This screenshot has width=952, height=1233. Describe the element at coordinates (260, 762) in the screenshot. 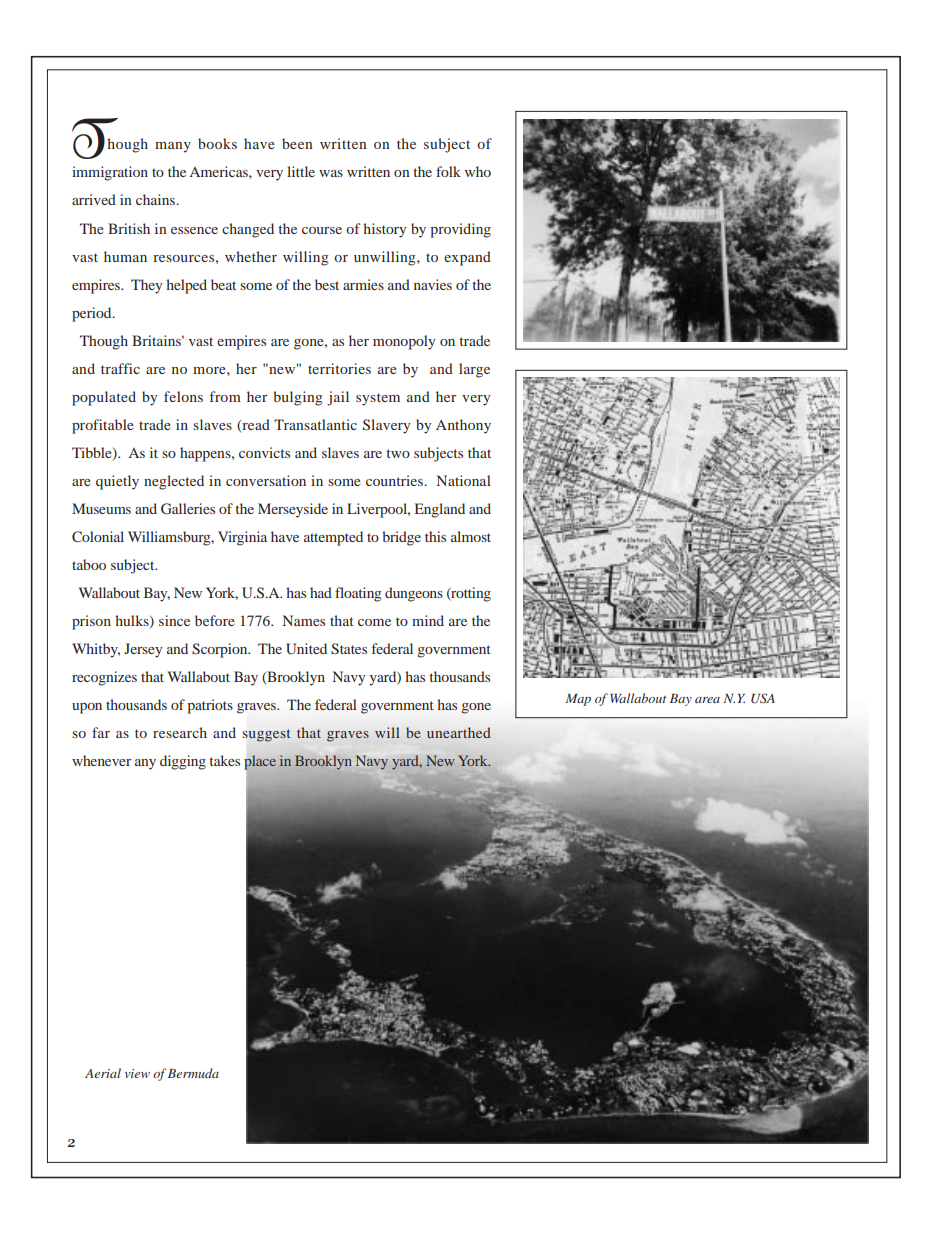

I see `place` at that location.
